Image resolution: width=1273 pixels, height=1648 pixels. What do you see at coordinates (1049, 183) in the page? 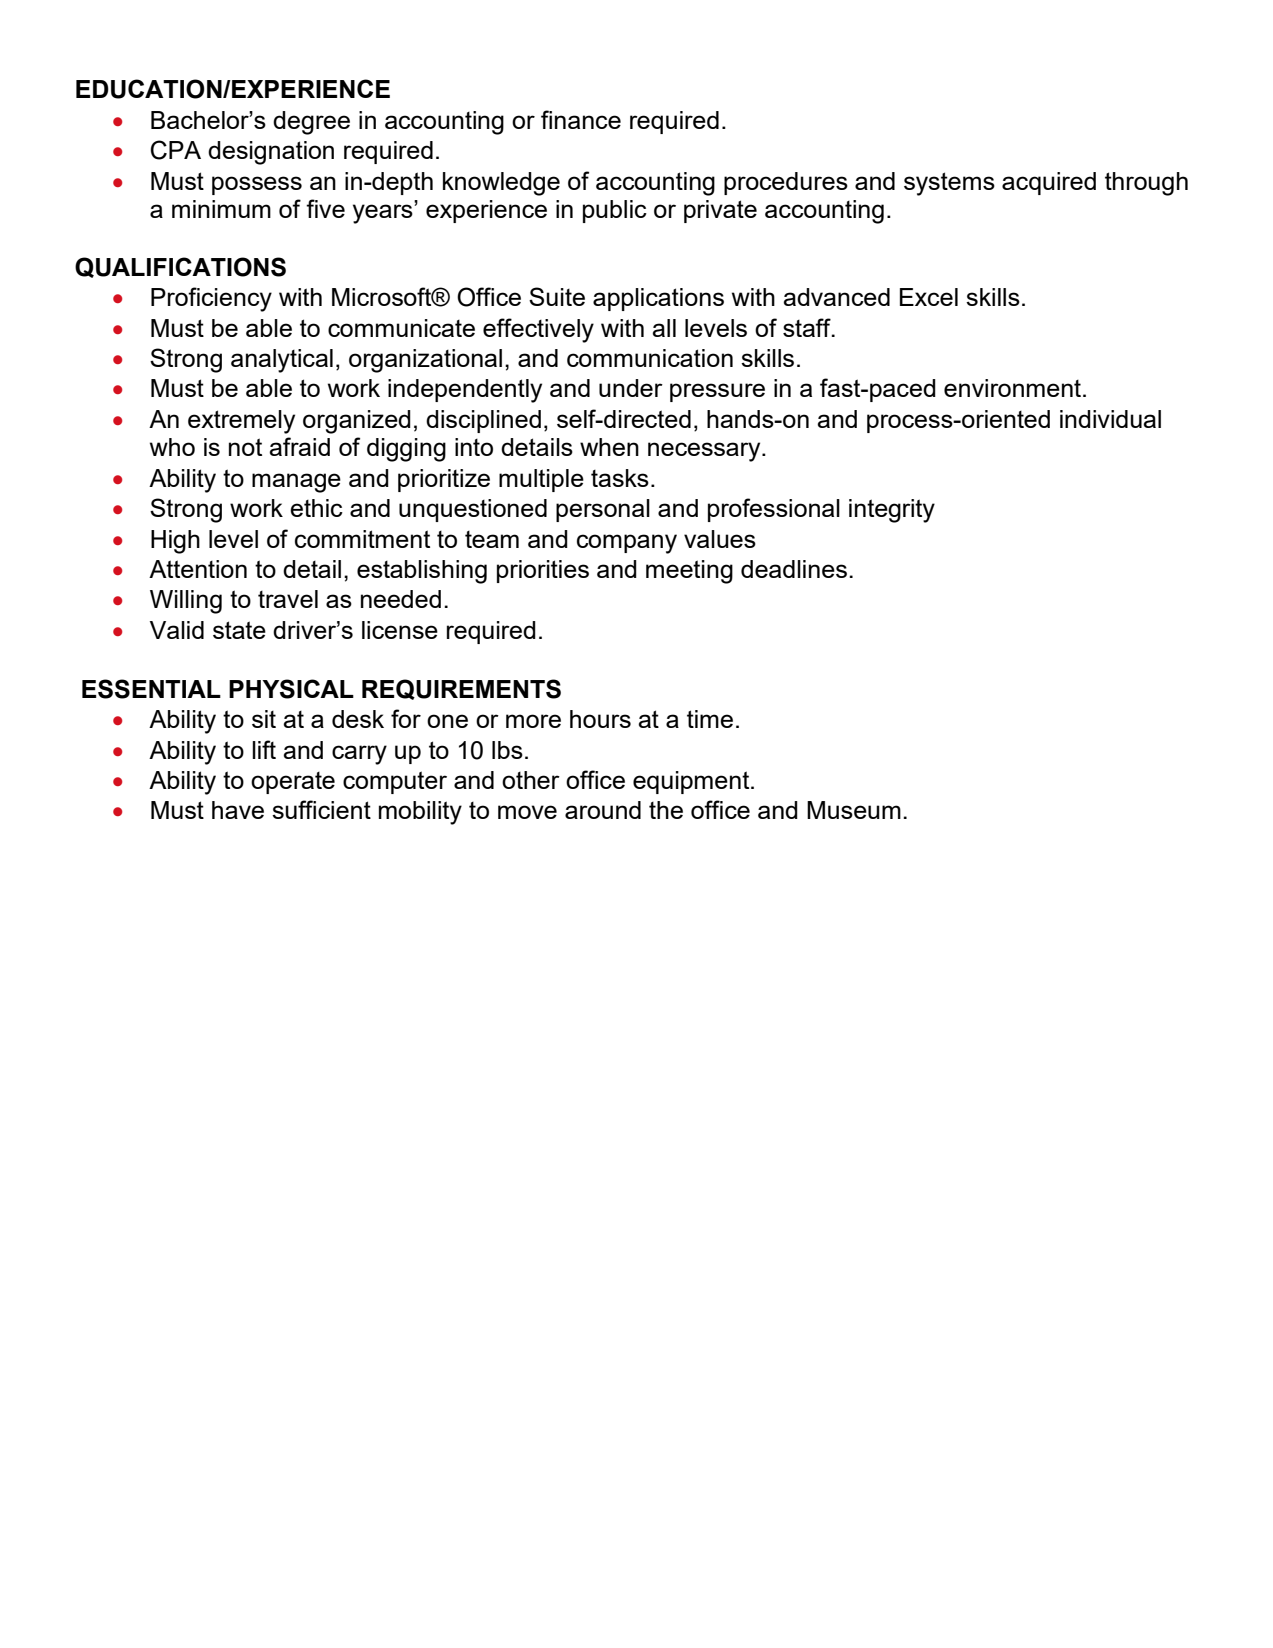
I see `acquired` at bounding box center [1049, 183].
